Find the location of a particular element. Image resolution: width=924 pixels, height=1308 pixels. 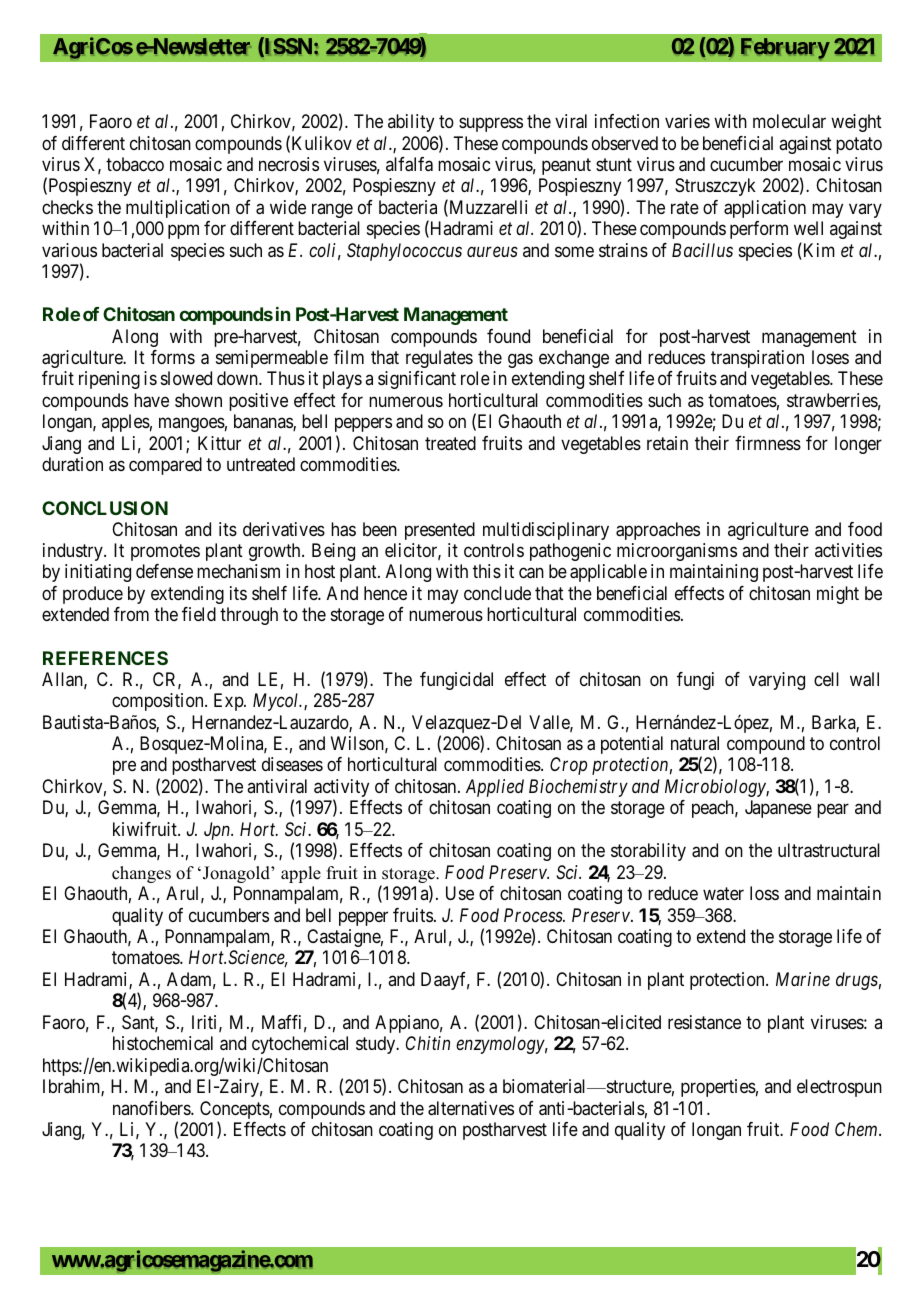

molecular is located at coordinates (789, 121).
